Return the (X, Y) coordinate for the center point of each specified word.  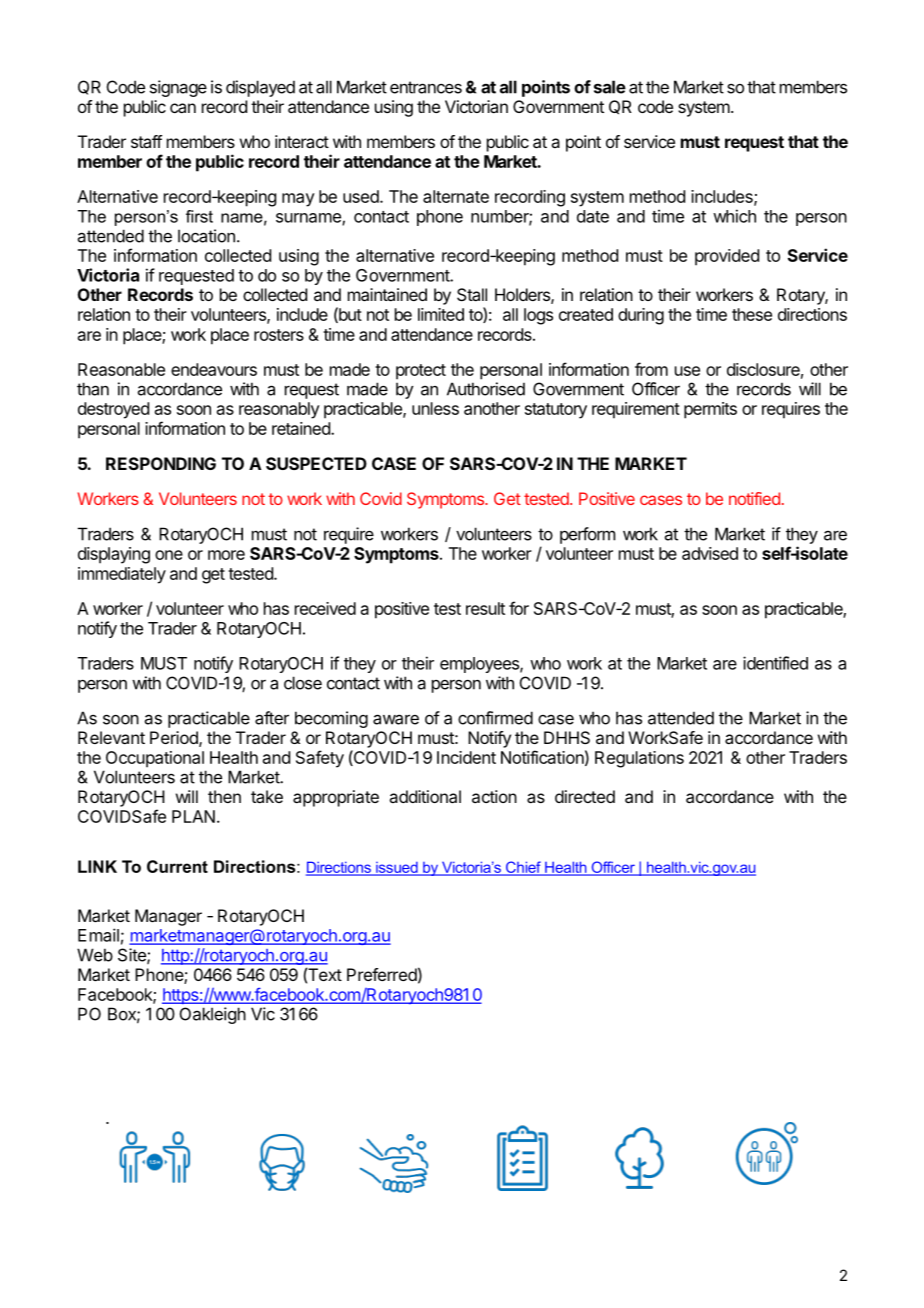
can (183, 108)
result (485, 608)
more (226, 555)
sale (610, 87)
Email (98, 935)
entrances (426, 87)
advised (710, 553)
